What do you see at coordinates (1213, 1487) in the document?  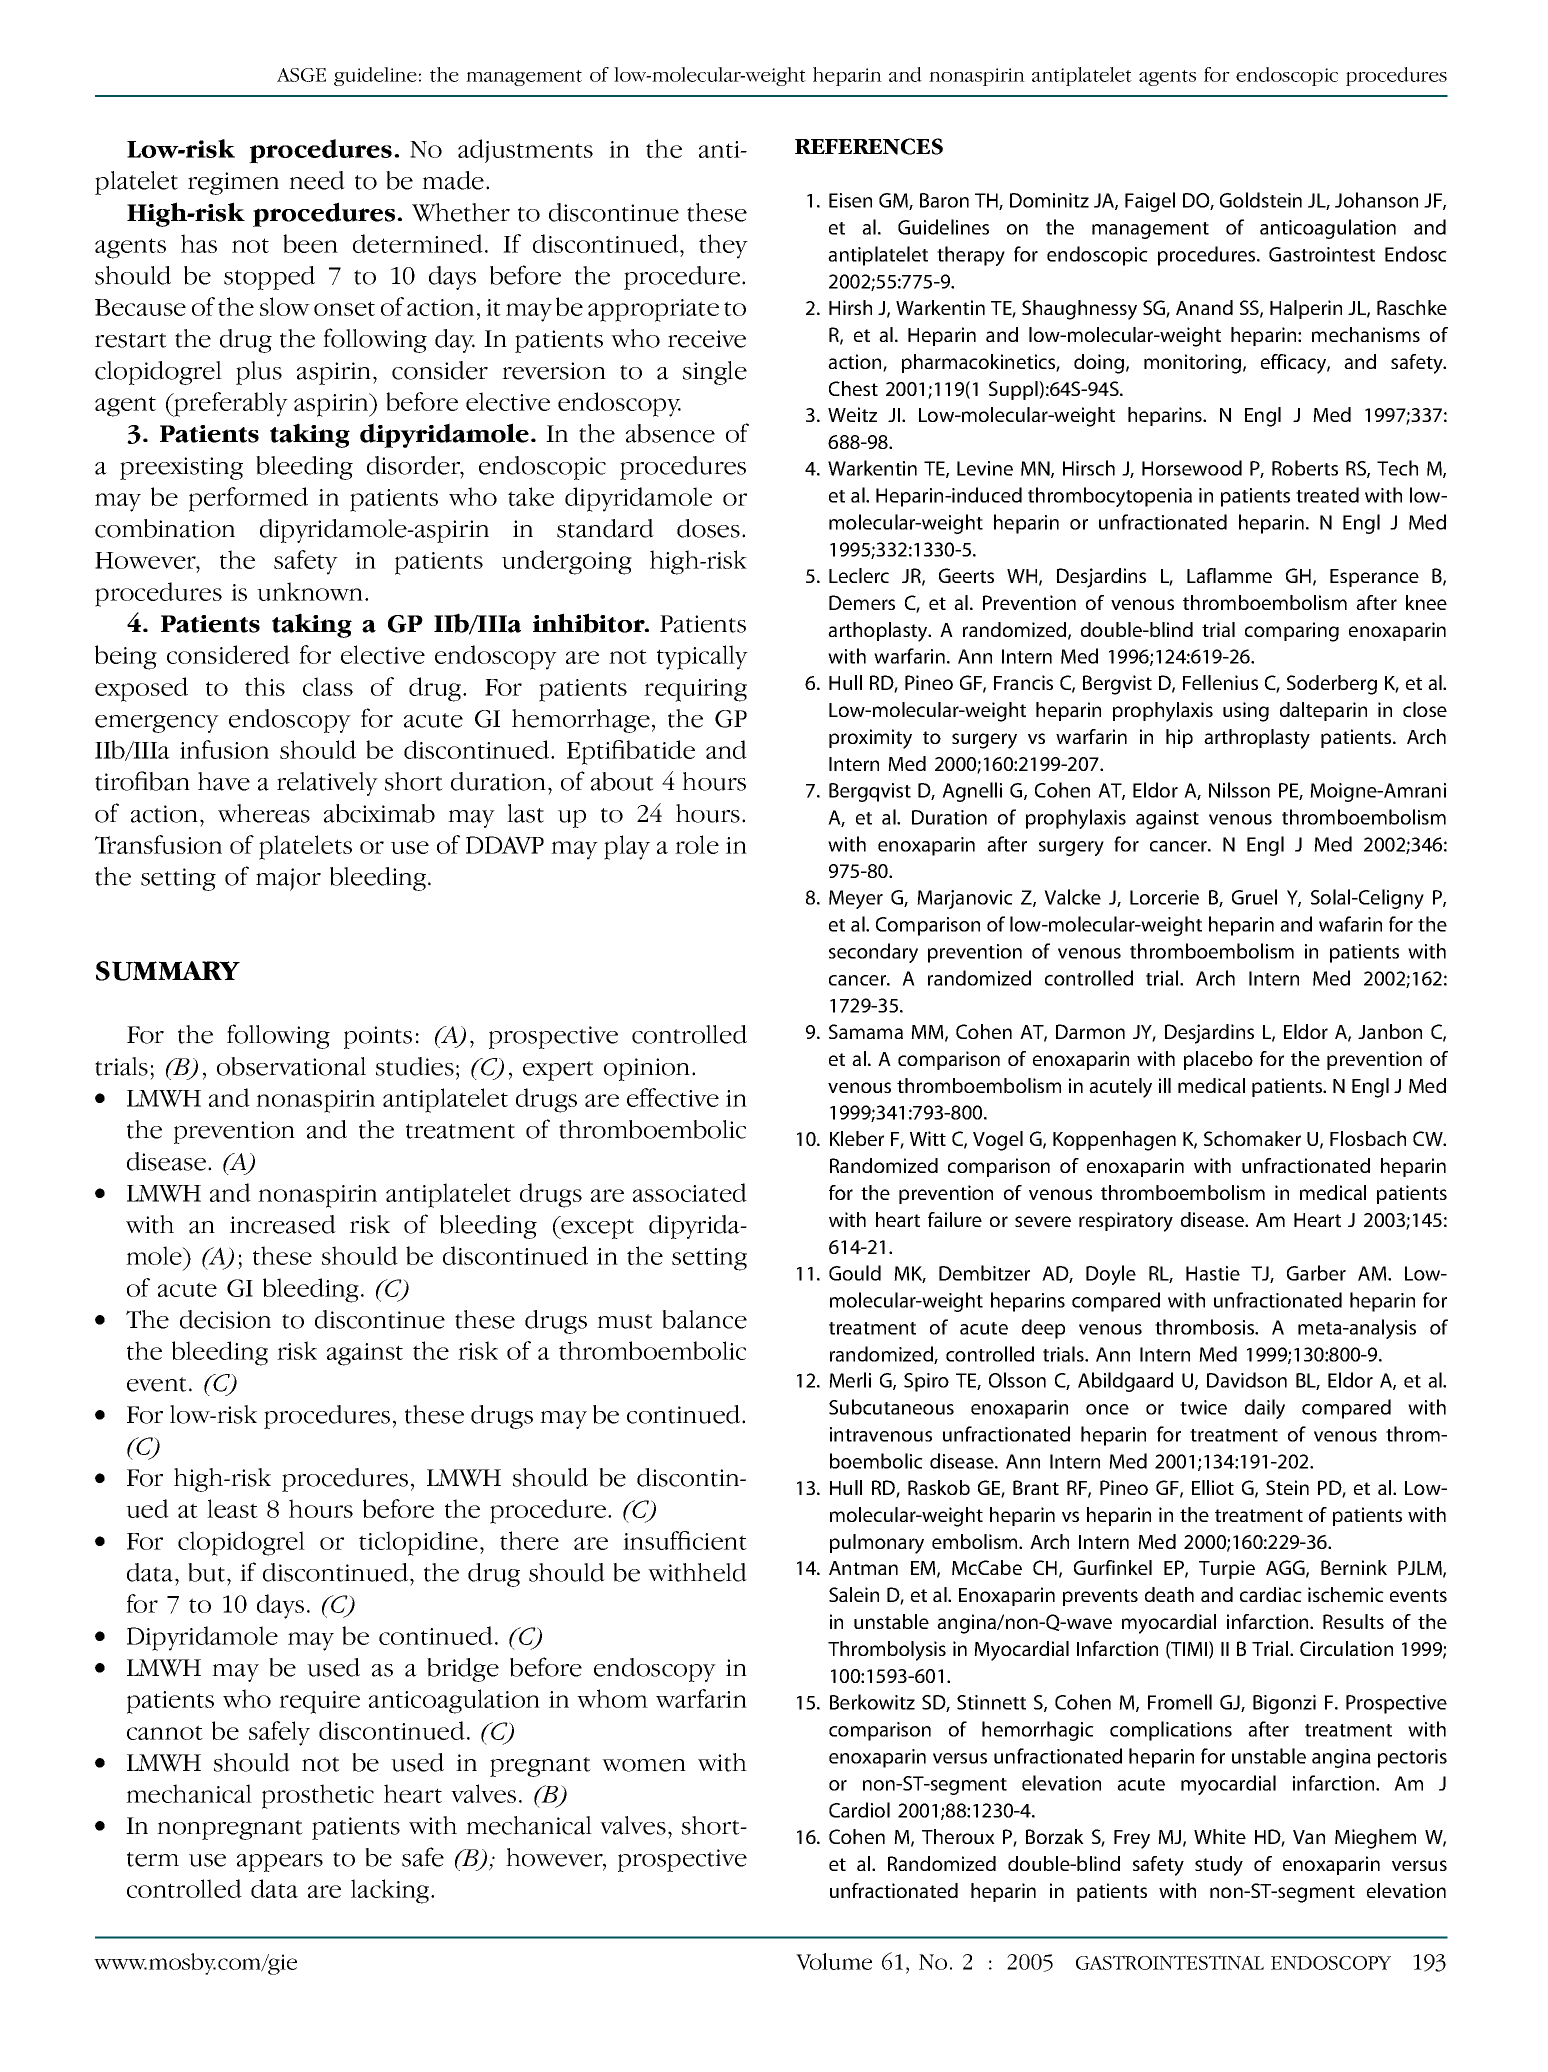 I see `Elliot` at bounding box center [1213, 1487].
